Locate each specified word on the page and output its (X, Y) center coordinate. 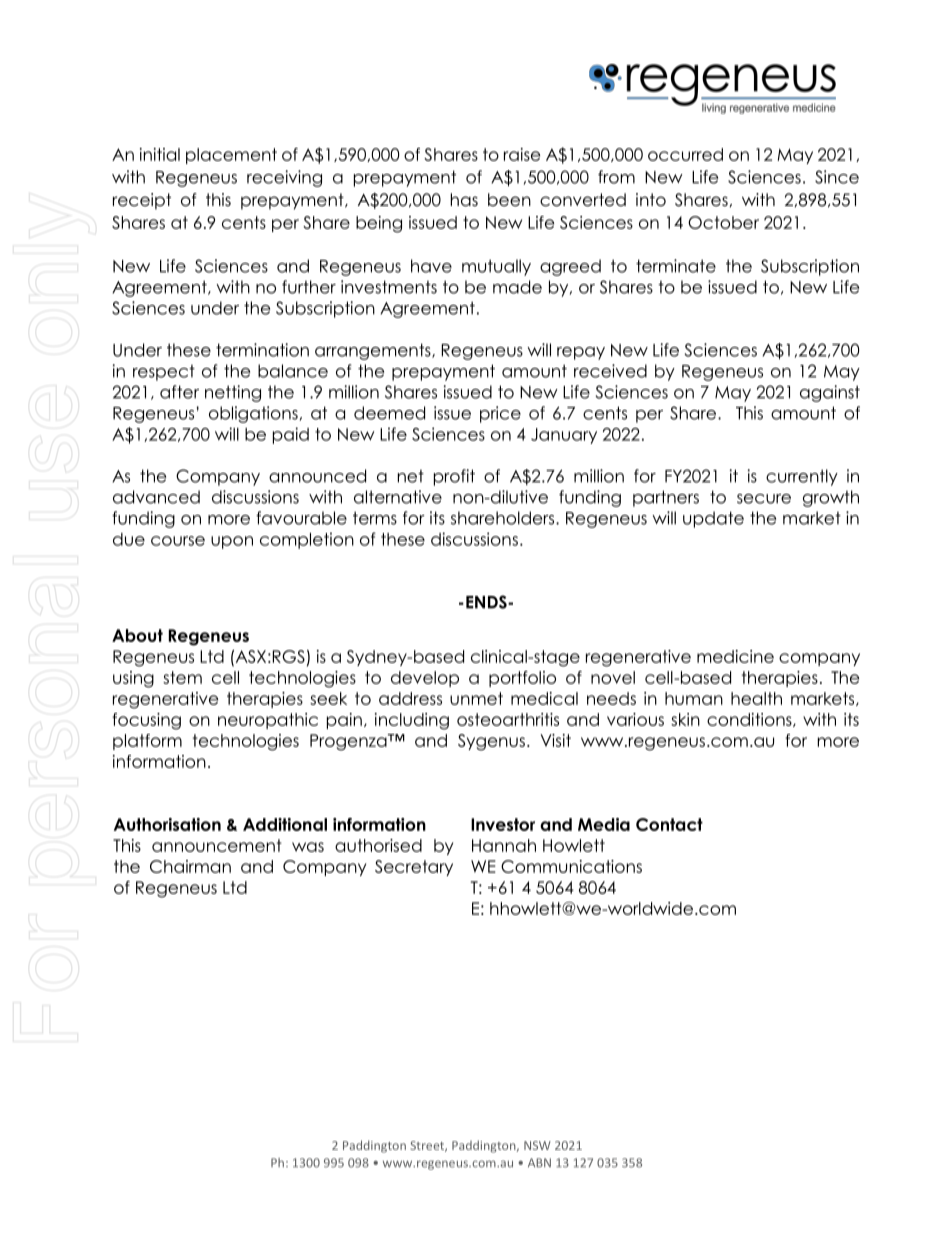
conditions (750, 720)
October (723, 222)
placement (231, 156)
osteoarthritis (508, 719)
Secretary (414, 868)
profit (454, 477)
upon (232, 542)
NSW (537, 1145)
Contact (669, 824)
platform (147, 742)
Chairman (190, 866)
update (713, 519)
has (464, 200)
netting (233, 393)
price (500, 414)
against (830, 393)
